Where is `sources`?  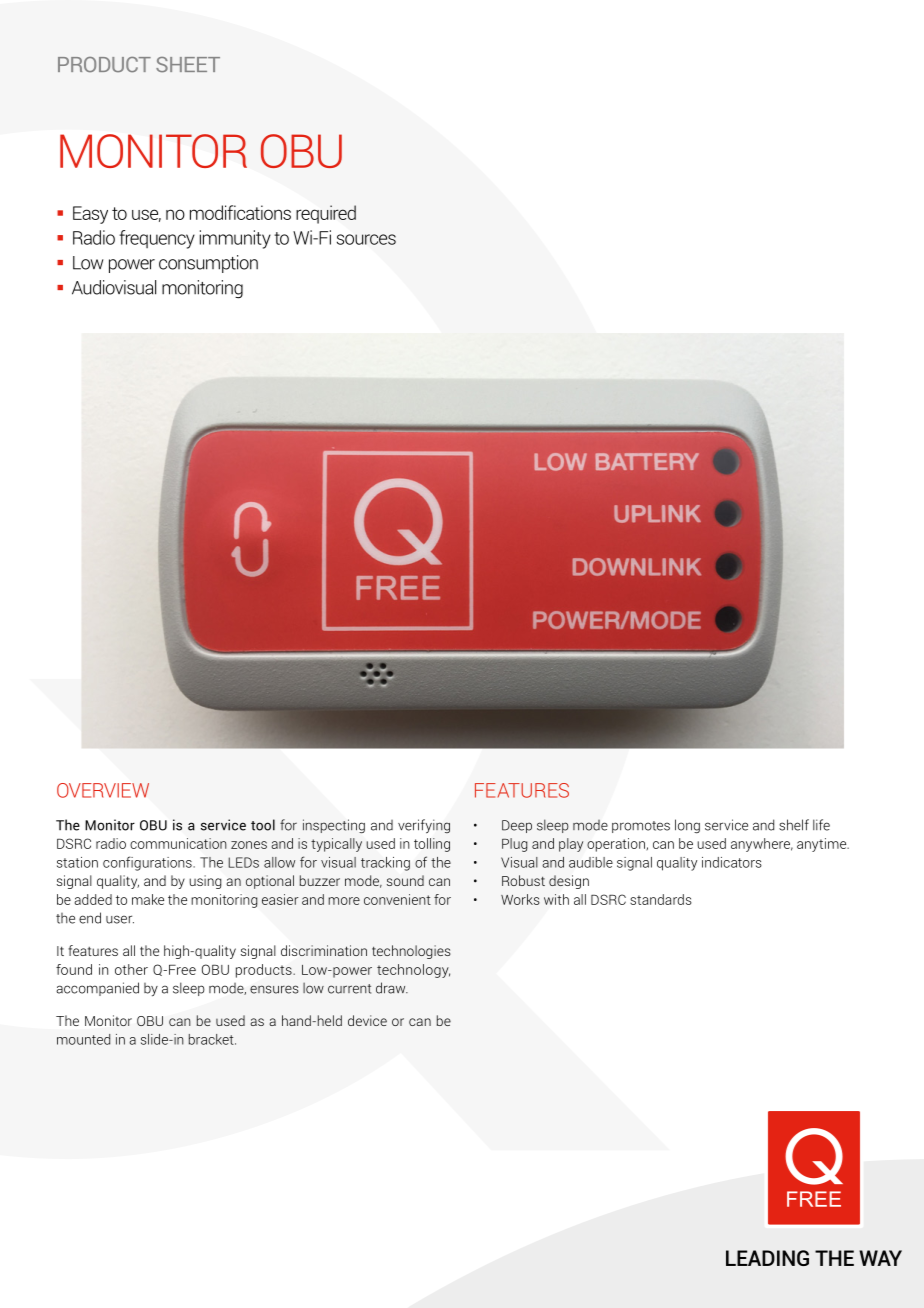 sources is located at coordinates (366, 239).
